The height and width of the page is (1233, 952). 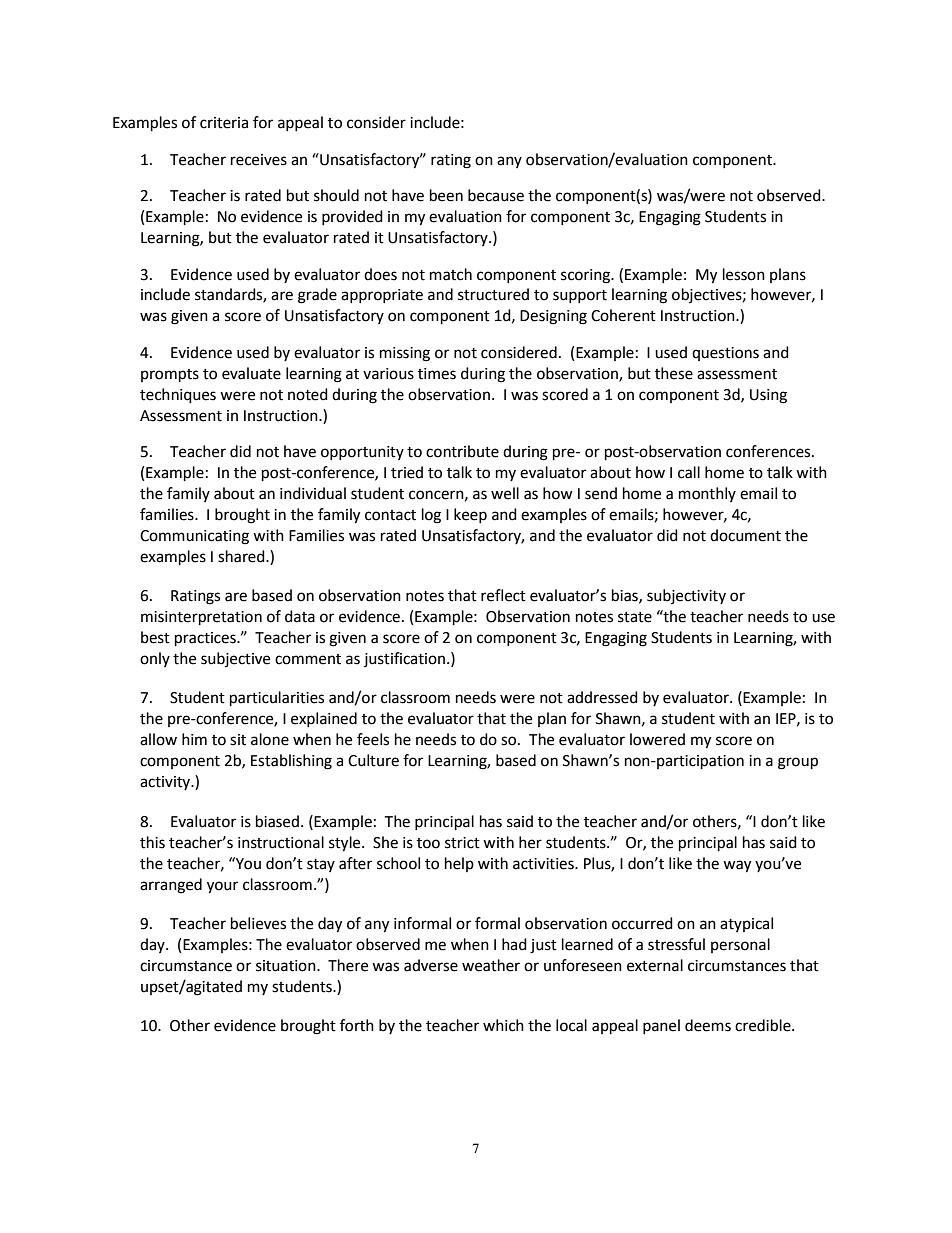 What do you see at coordinates (496, 195) in the page?
I see `because` at bounding box center [496, 195].
